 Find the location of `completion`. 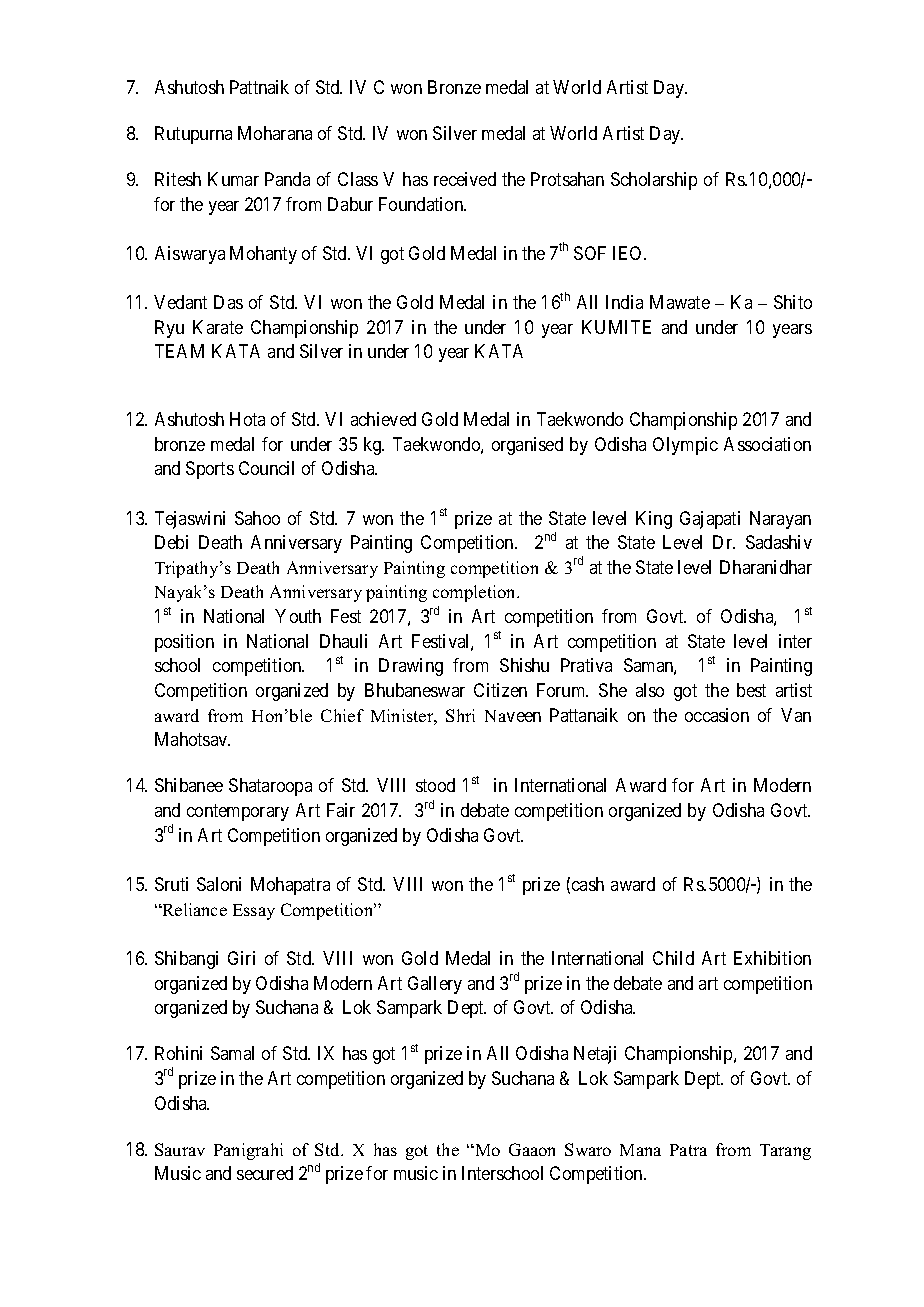

completion is located at coordinates (475, 593).
